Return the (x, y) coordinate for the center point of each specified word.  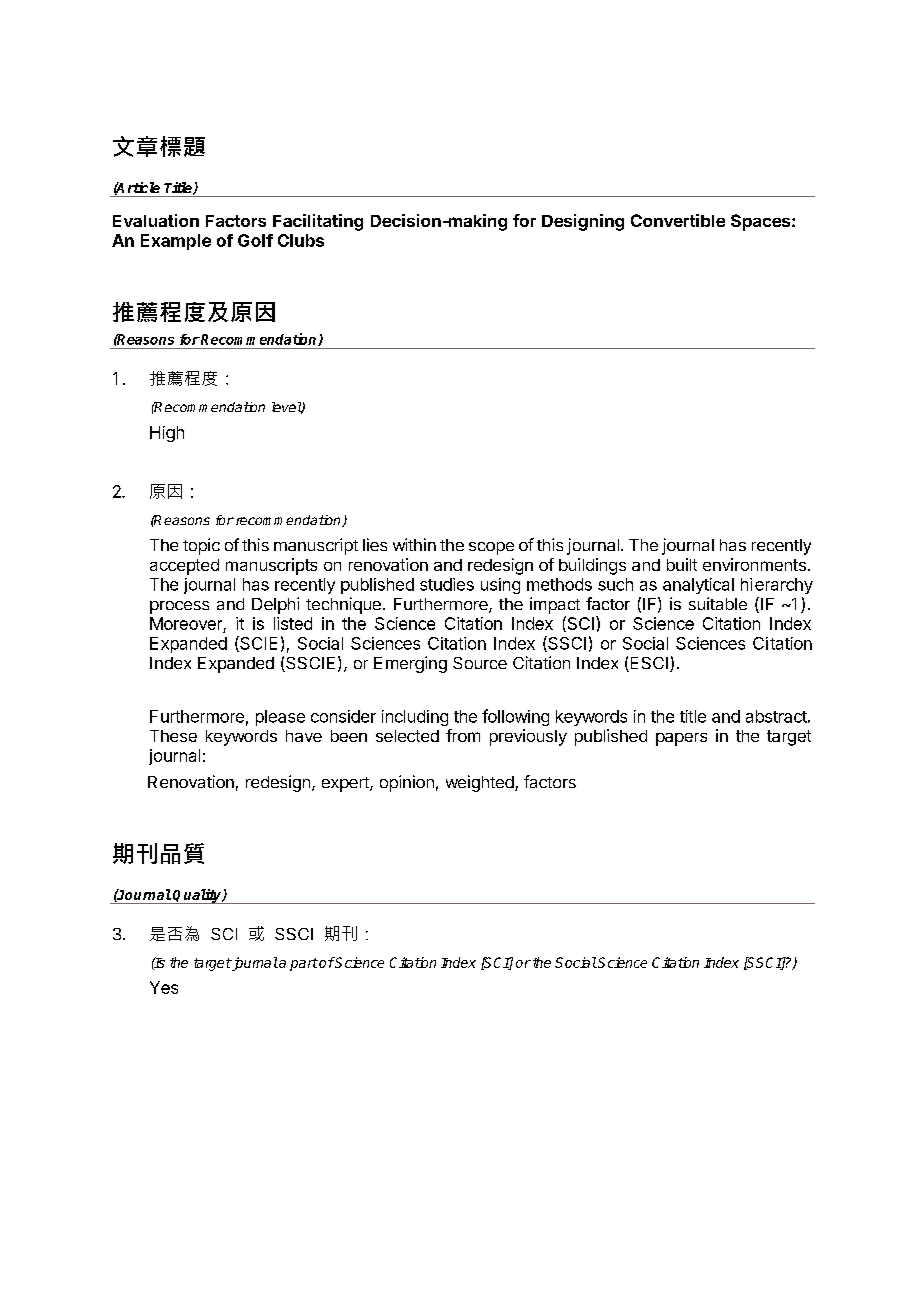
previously (528, 737)
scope (491, 548)
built (682, 564)
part (304, 964)
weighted (481, 783)
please (280, 718)
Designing (583, 222)
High (167, 434)
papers (681, 739)
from (463, 735)
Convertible (678, 220)
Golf (255, 240)
